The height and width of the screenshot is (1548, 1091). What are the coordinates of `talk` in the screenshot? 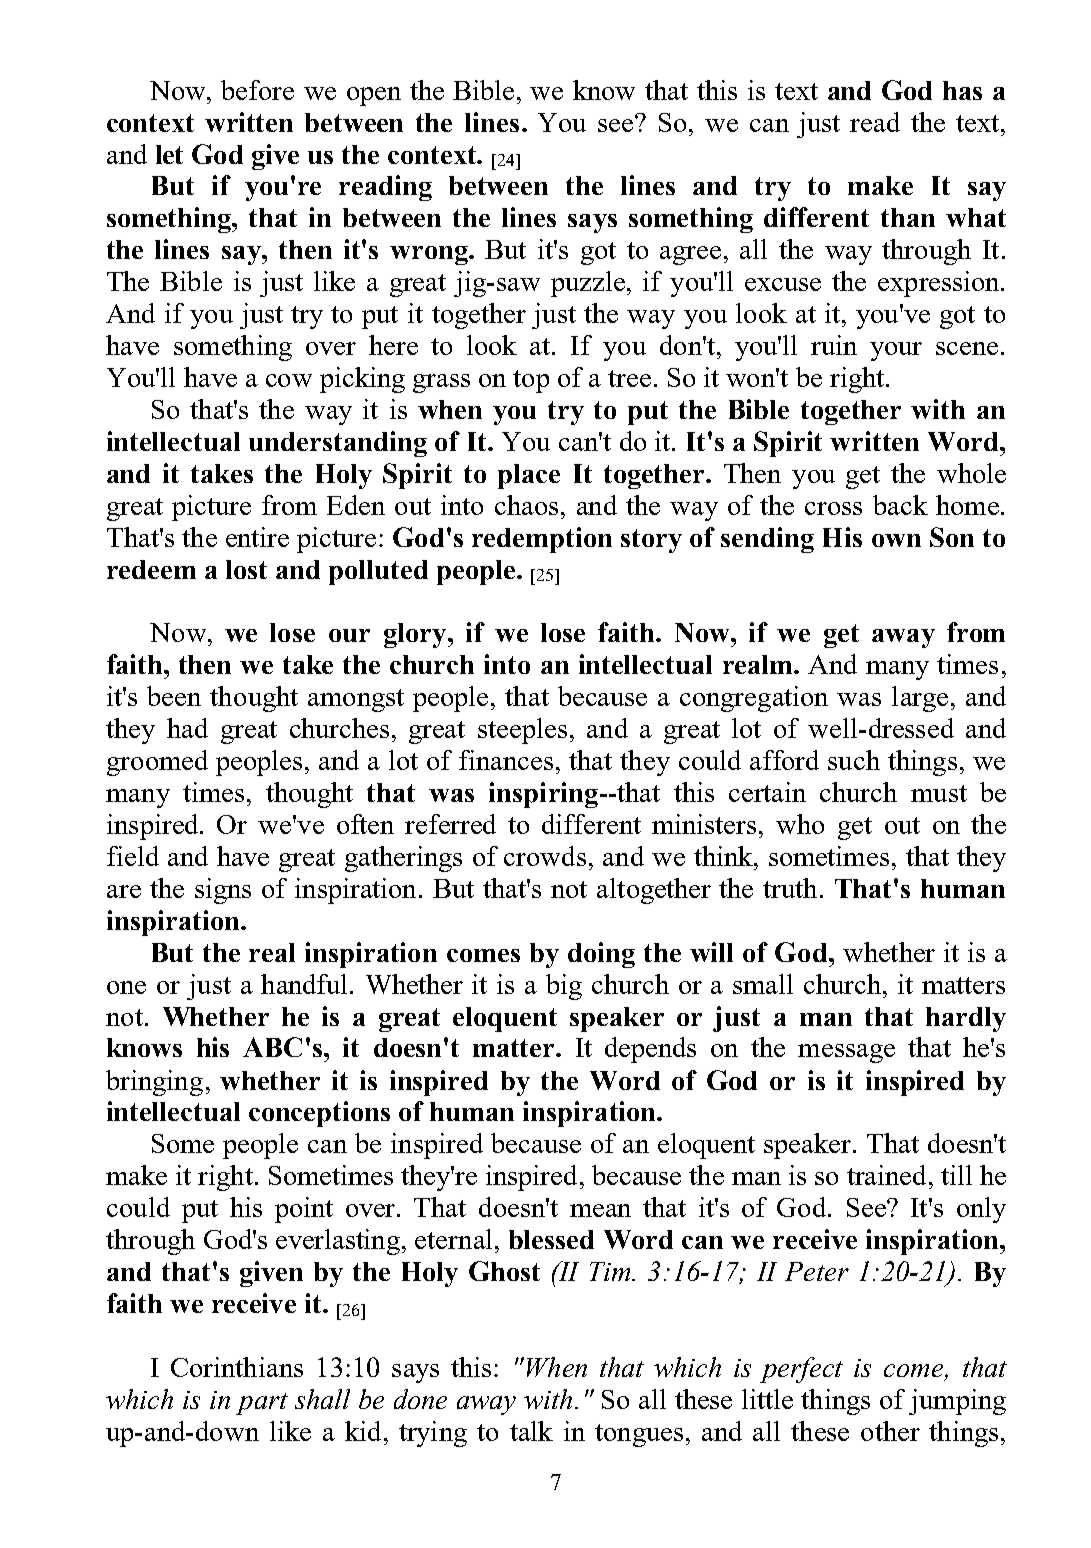 It's located at (531, 1431).
